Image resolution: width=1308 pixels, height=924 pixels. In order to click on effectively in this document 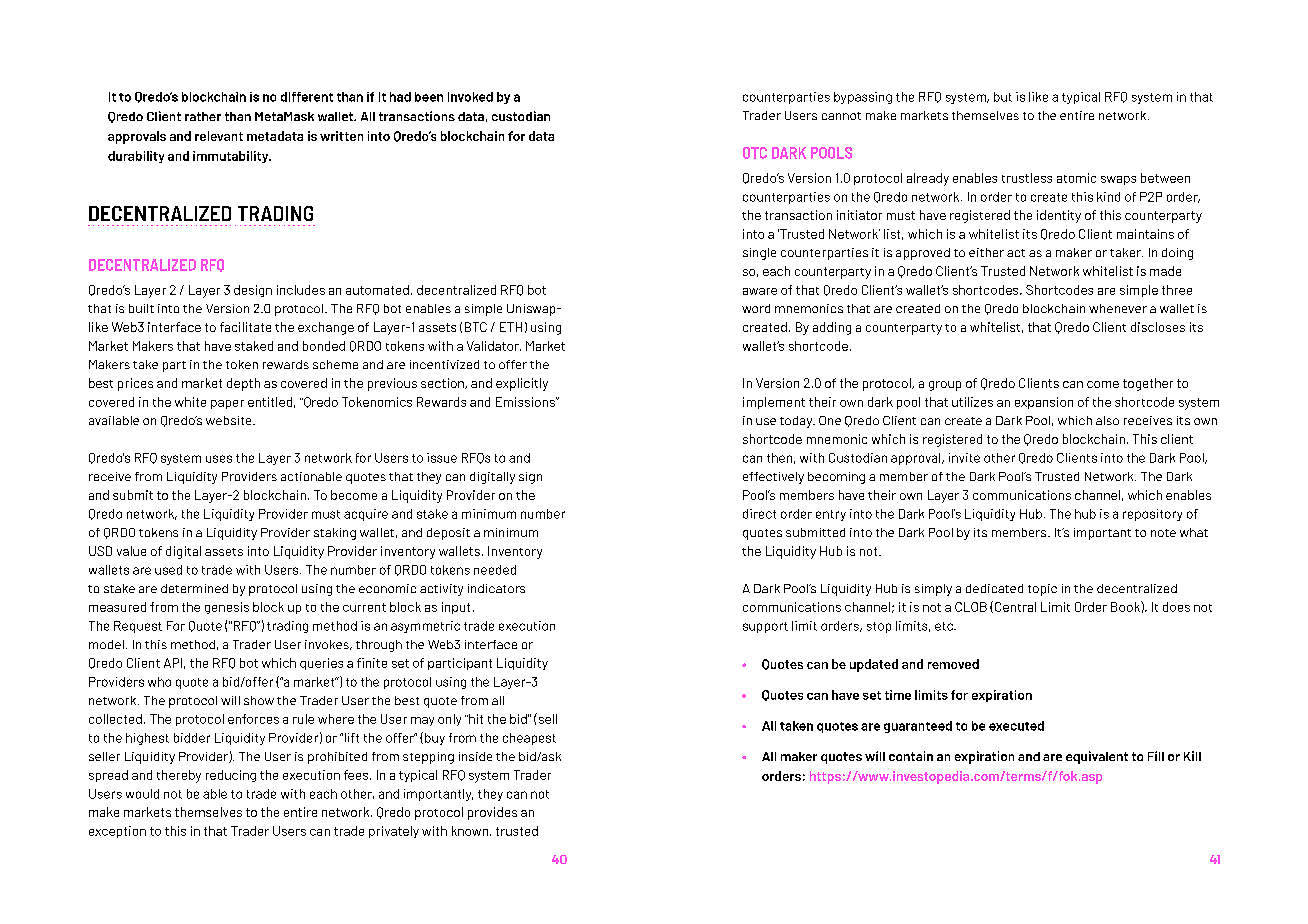, I will do `click(773, 478)`.
